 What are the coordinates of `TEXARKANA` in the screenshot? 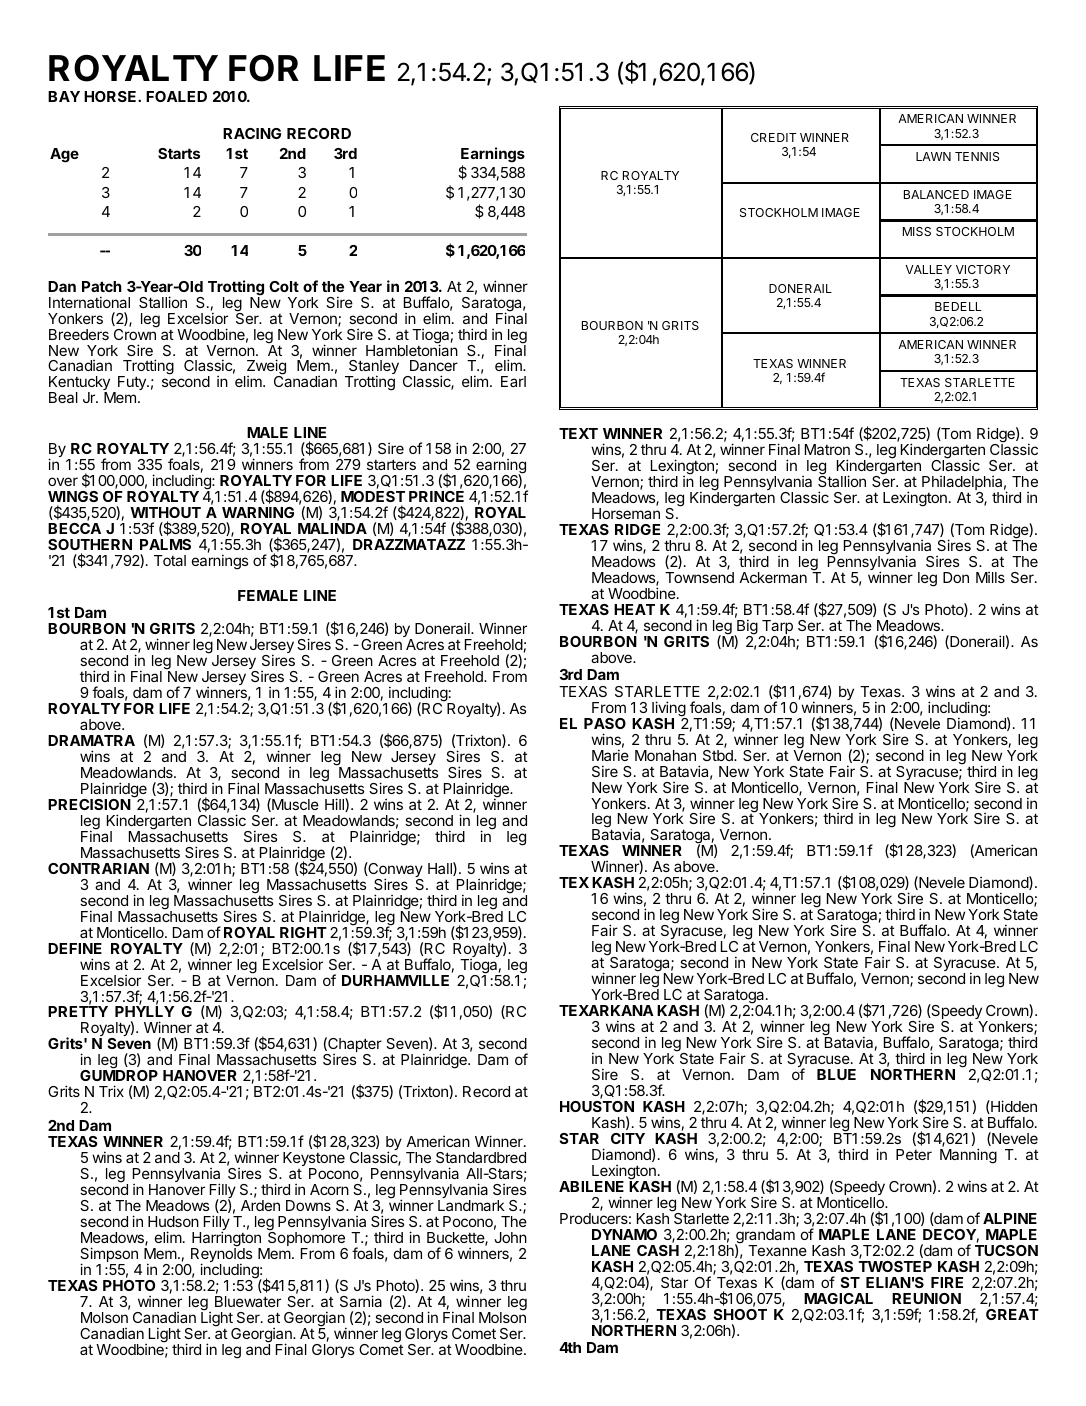 It's located at (606, 1010).
